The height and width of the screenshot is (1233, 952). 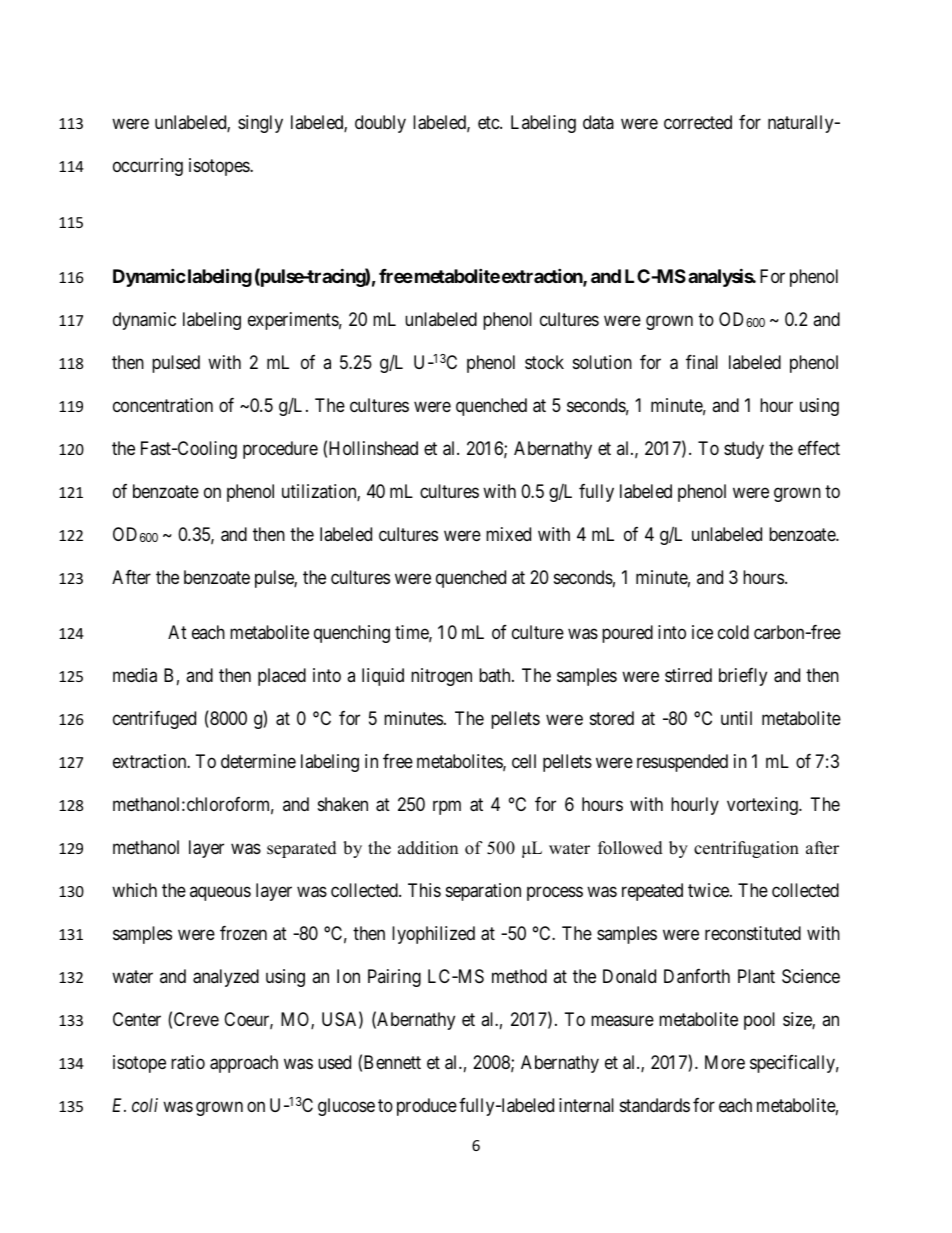 I want to click on placed, so click(x=282, y=677).
